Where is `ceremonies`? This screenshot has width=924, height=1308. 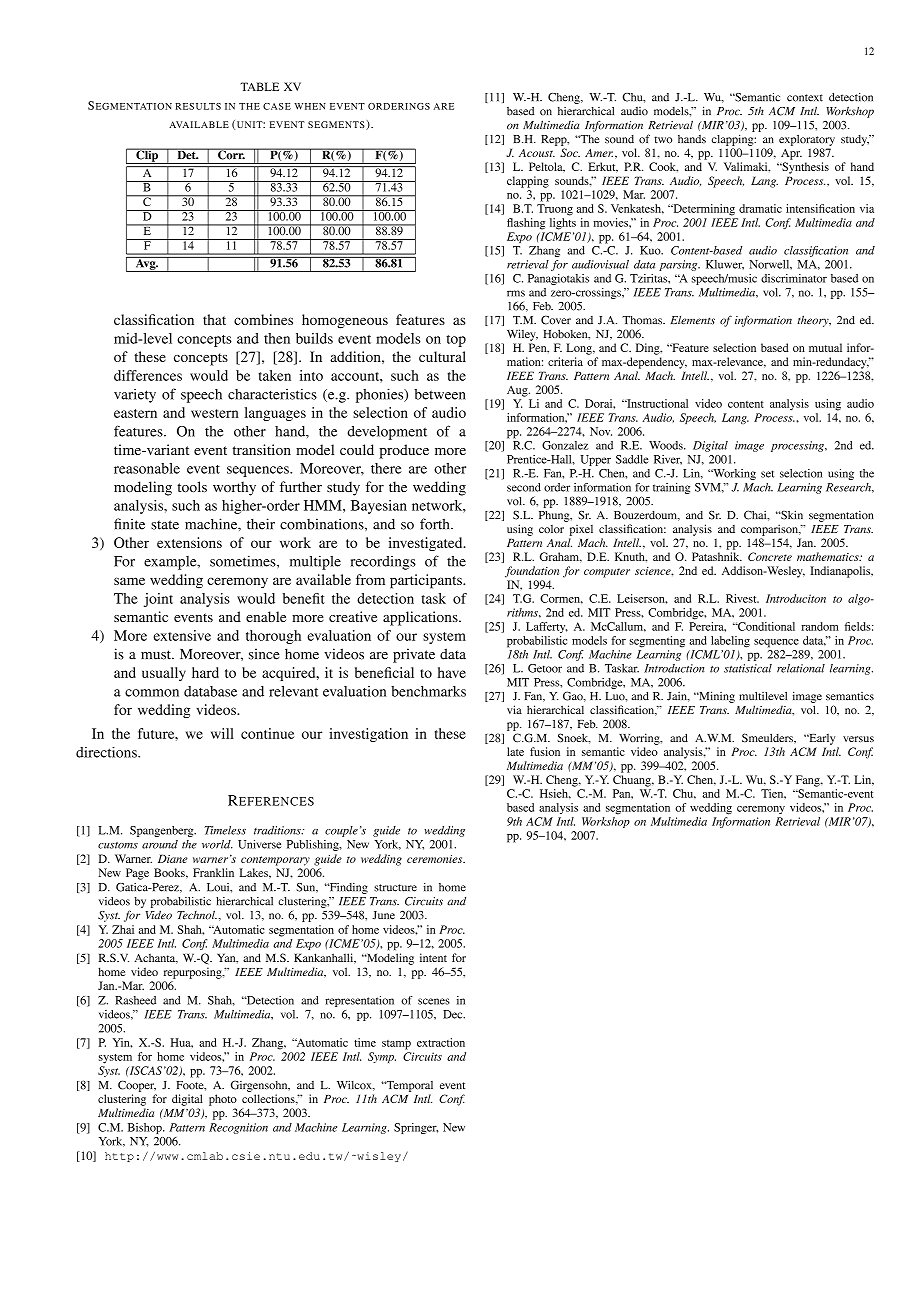
ceremonies is located at coordinates (436, 859).
